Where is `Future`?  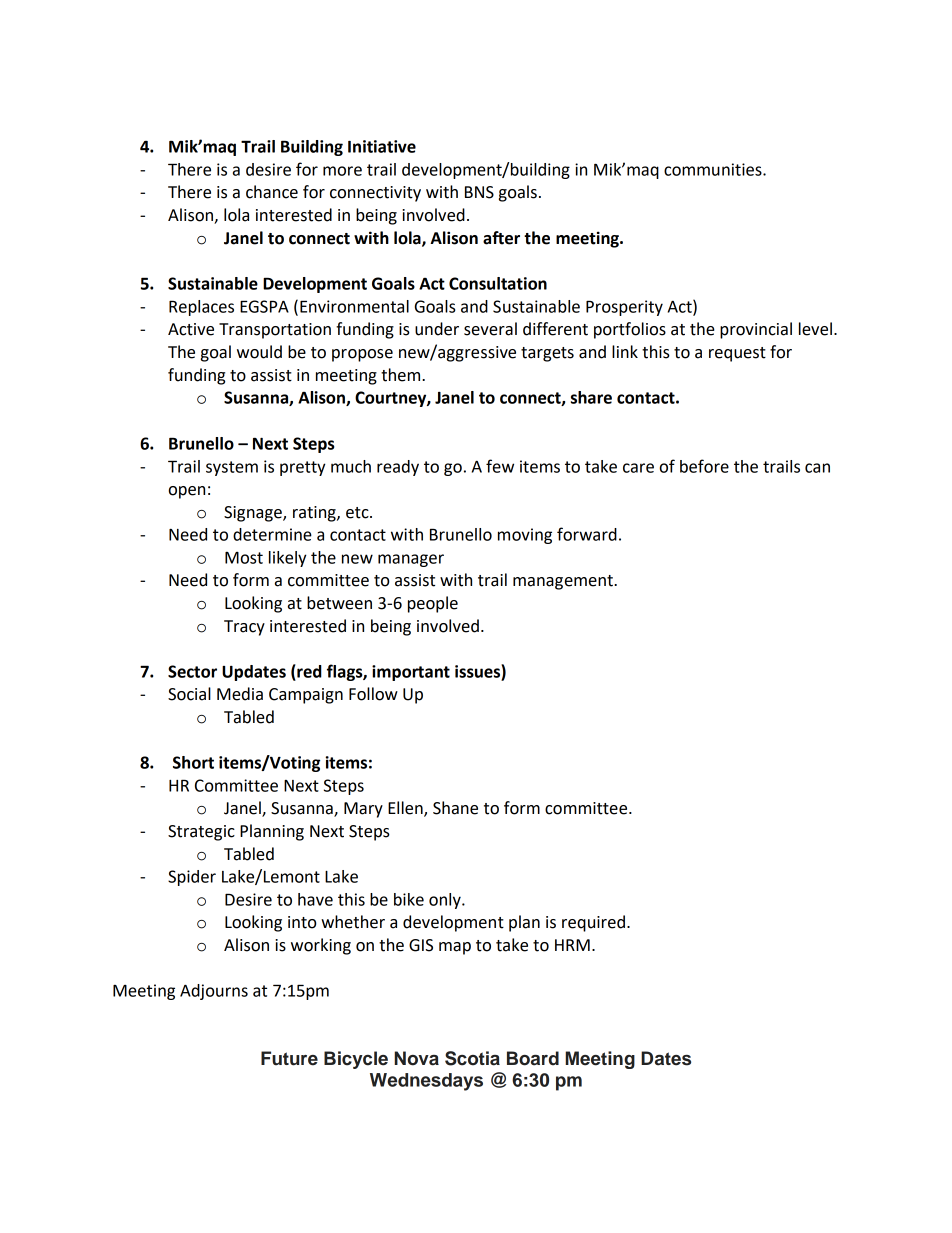 Future is located at coordinates (289, 1058).
